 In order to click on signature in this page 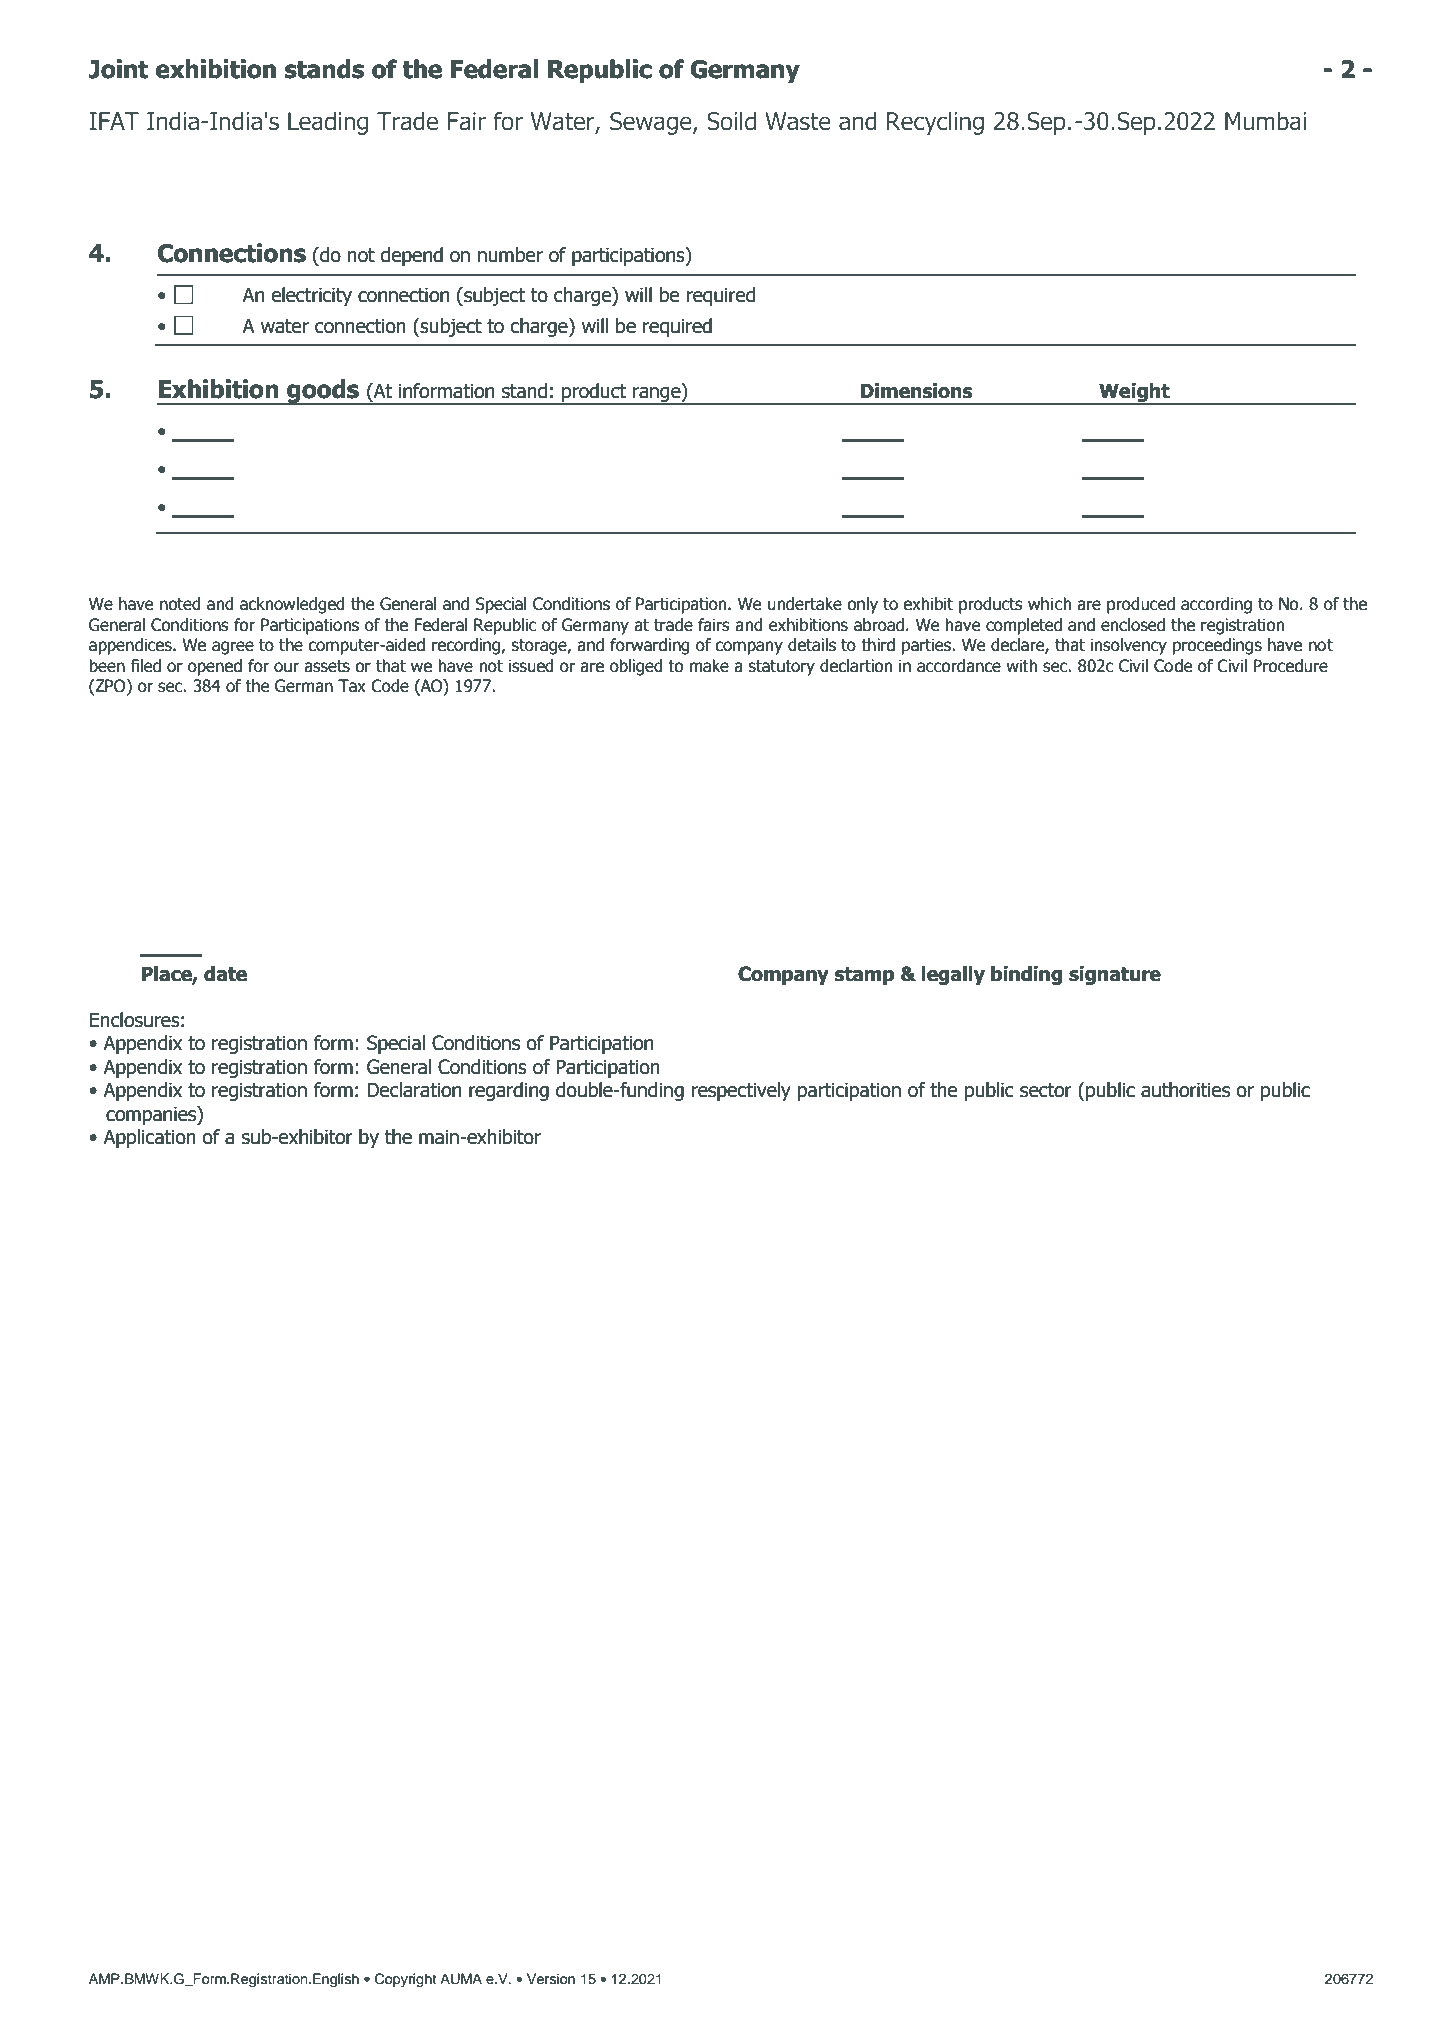, I will do `click(1115, 975)`.
